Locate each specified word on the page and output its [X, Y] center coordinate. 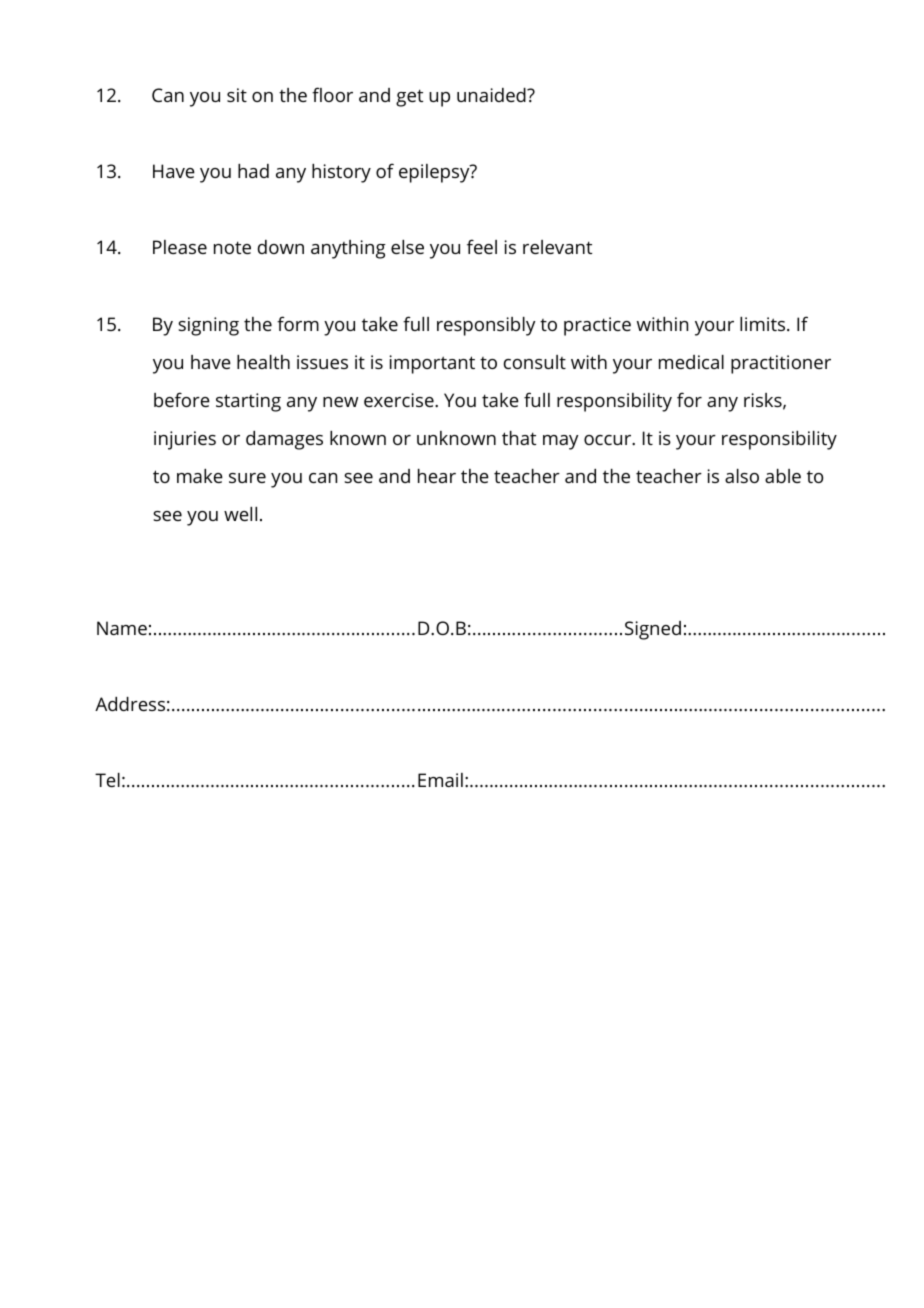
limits [764, 324]
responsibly [486, 326]
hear [437, 476]
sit [237, 95]
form [298, 323]
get [409, 98]
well [240, 514]
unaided [492, 95]
